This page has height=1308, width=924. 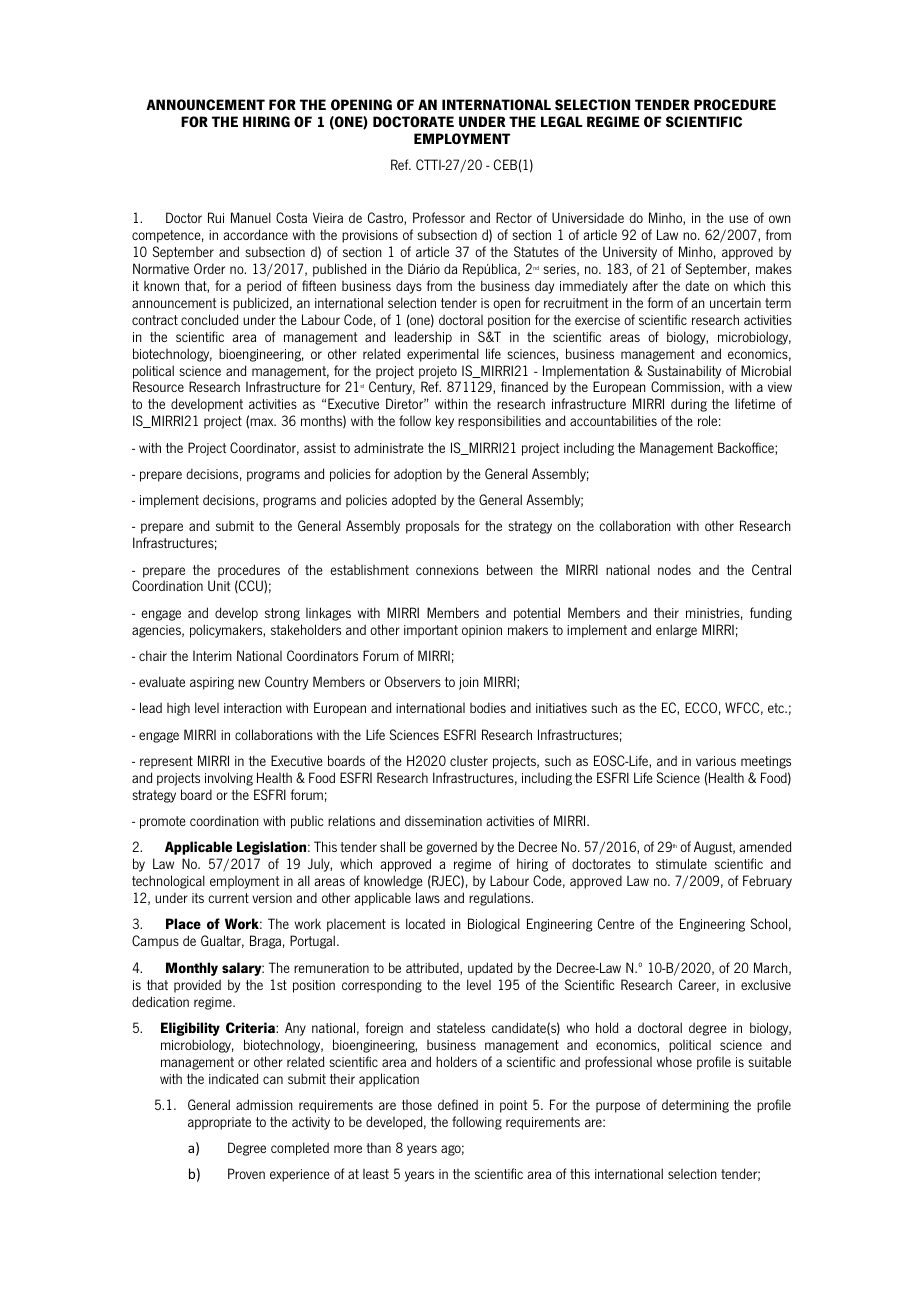 What do you see at coordinates (768, 923) in the page?
I see `School` at bounding box center [768, 923].
